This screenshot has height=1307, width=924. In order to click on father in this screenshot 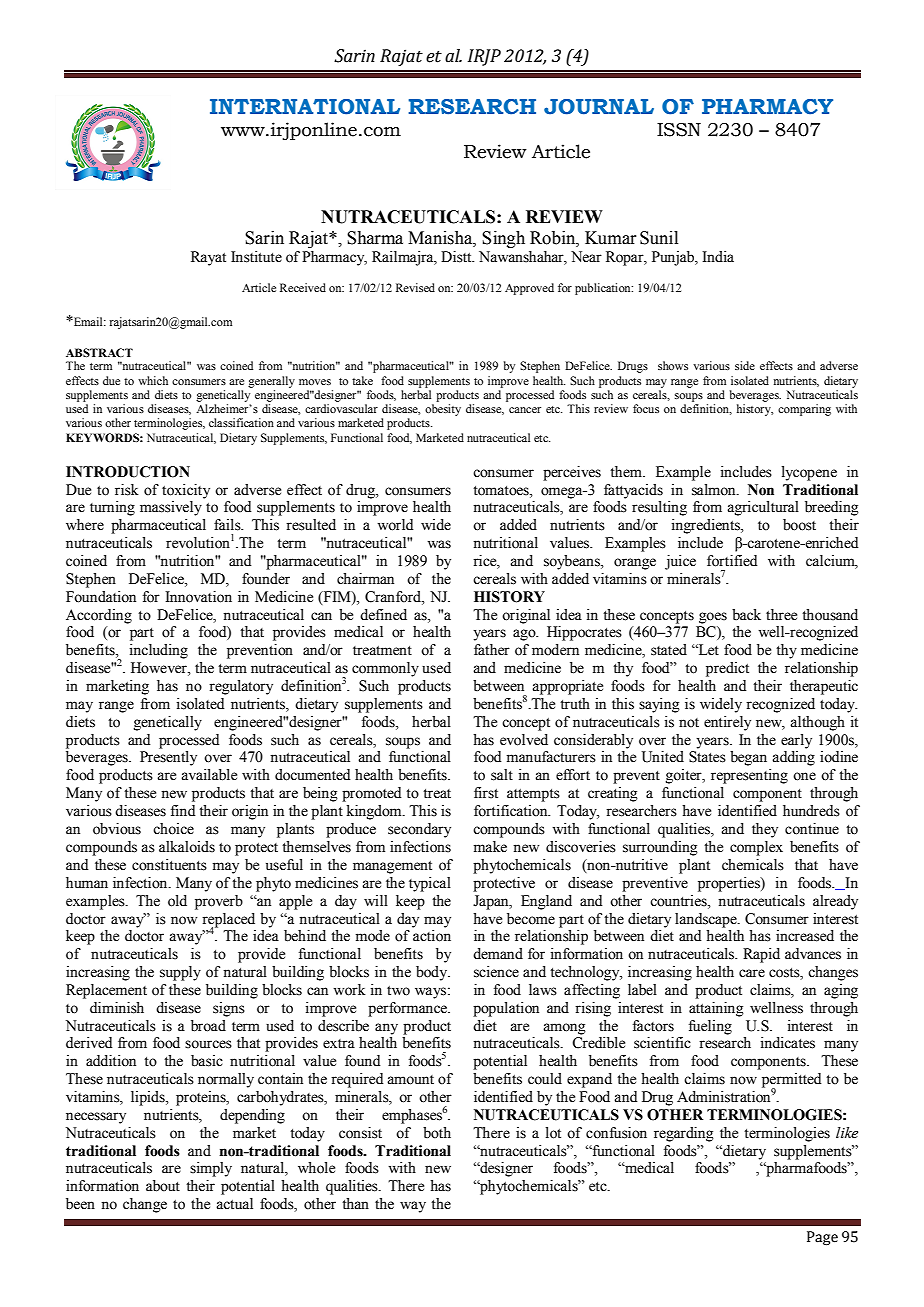, I will do `click(492, 650)`.
